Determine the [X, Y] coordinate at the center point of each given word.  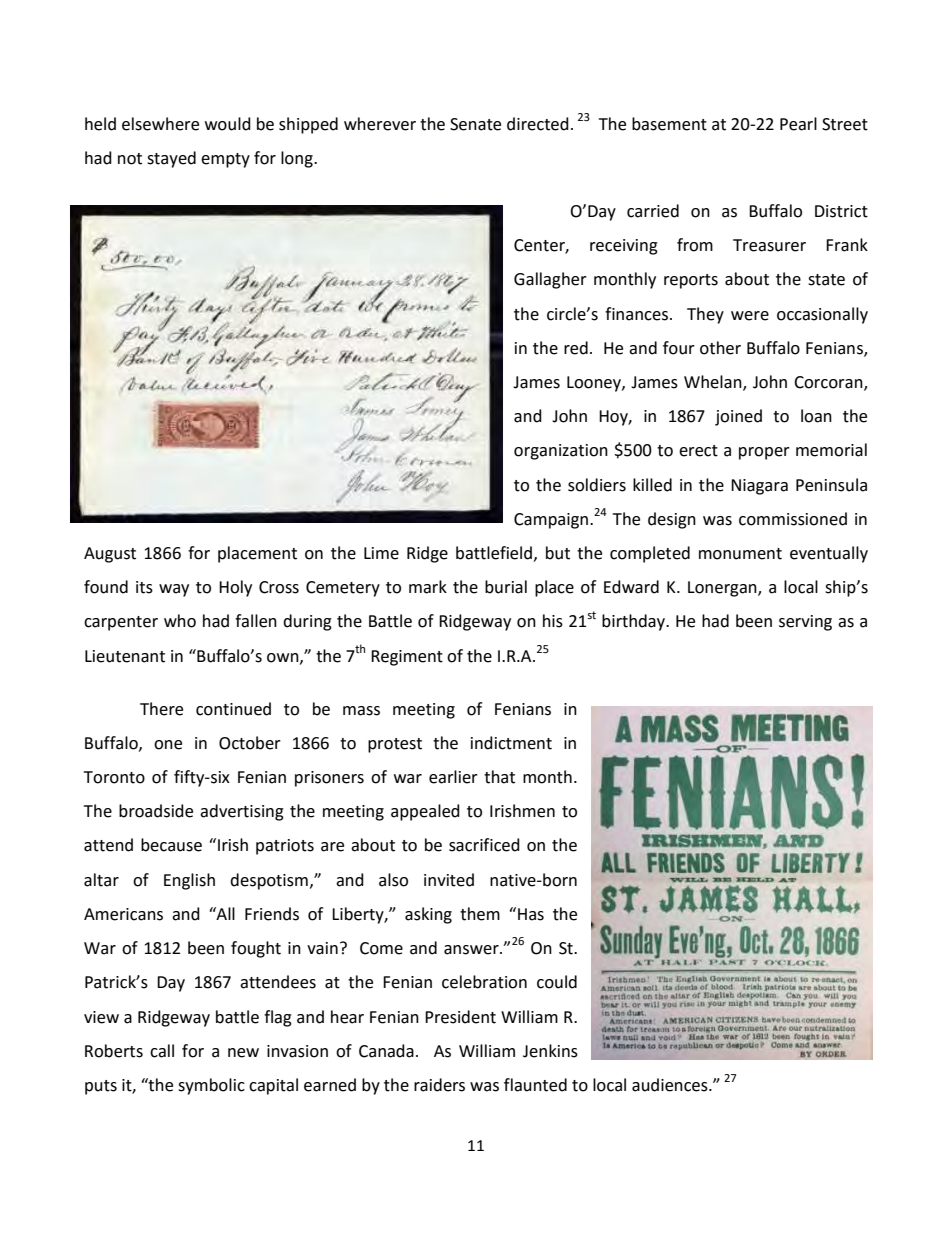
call [162, 1051]
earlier [453, 777]
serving [805, 623]
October [250, 743]
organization [561, 452]
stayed [171, 159]
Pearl [798, 124]
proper [764, 453]
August [110, 555]
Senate [475, 124]
